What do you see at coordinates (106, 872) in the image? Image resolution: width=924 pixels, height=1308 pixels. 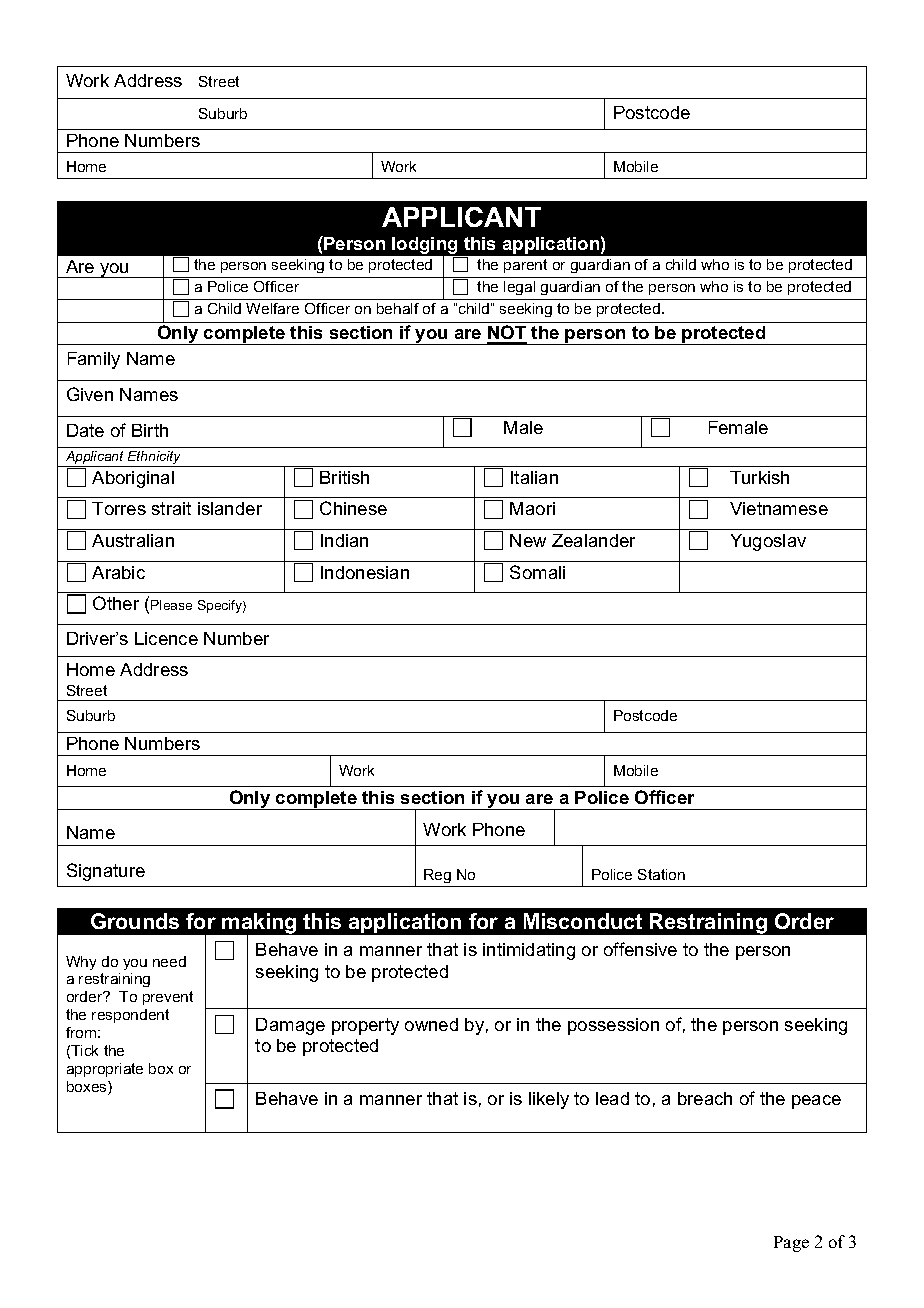 I see `Signature` at bounding box center [106, 872].
